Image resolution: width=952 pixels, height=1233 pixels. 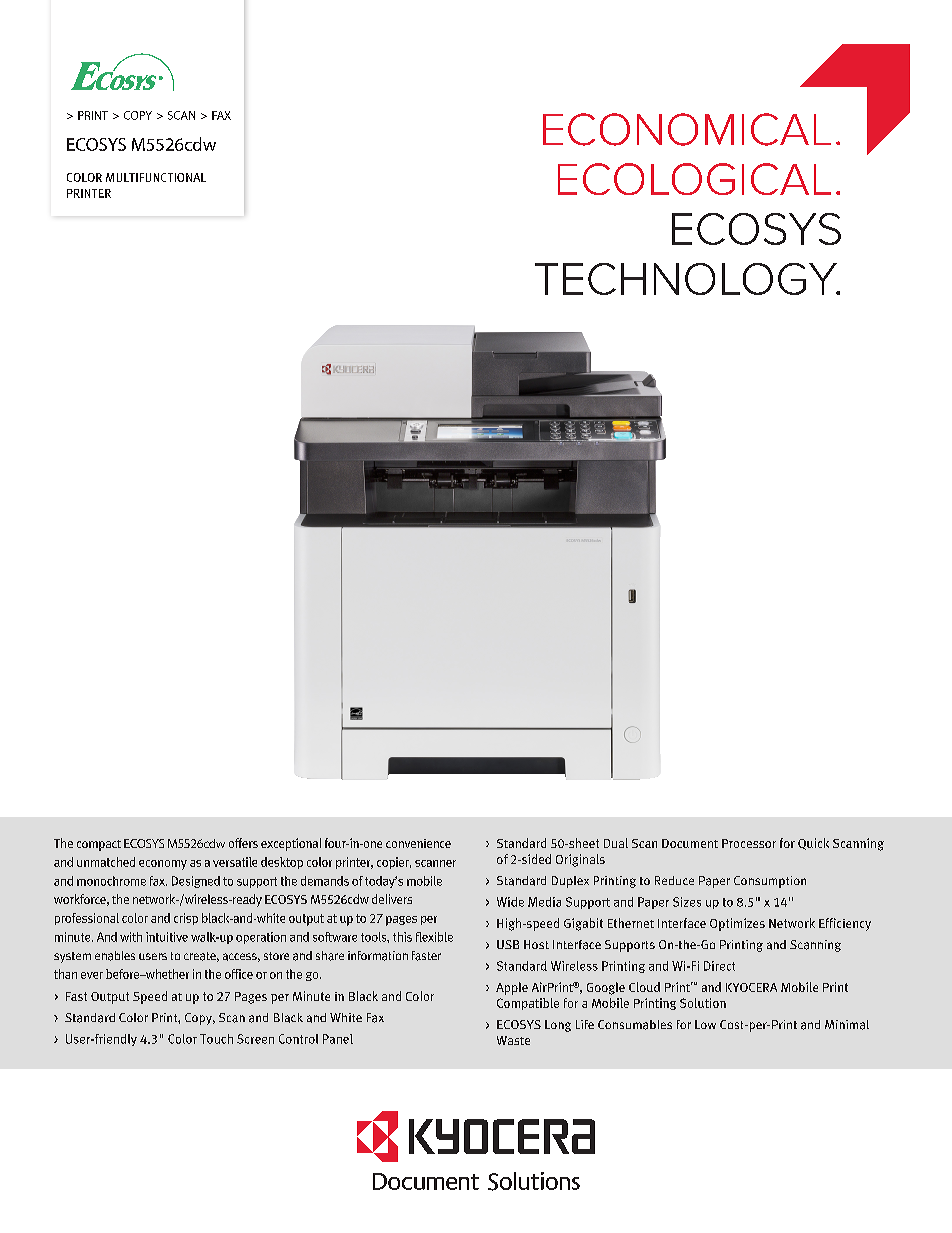 I want to click on Processor, so click(x=749, y=843).
